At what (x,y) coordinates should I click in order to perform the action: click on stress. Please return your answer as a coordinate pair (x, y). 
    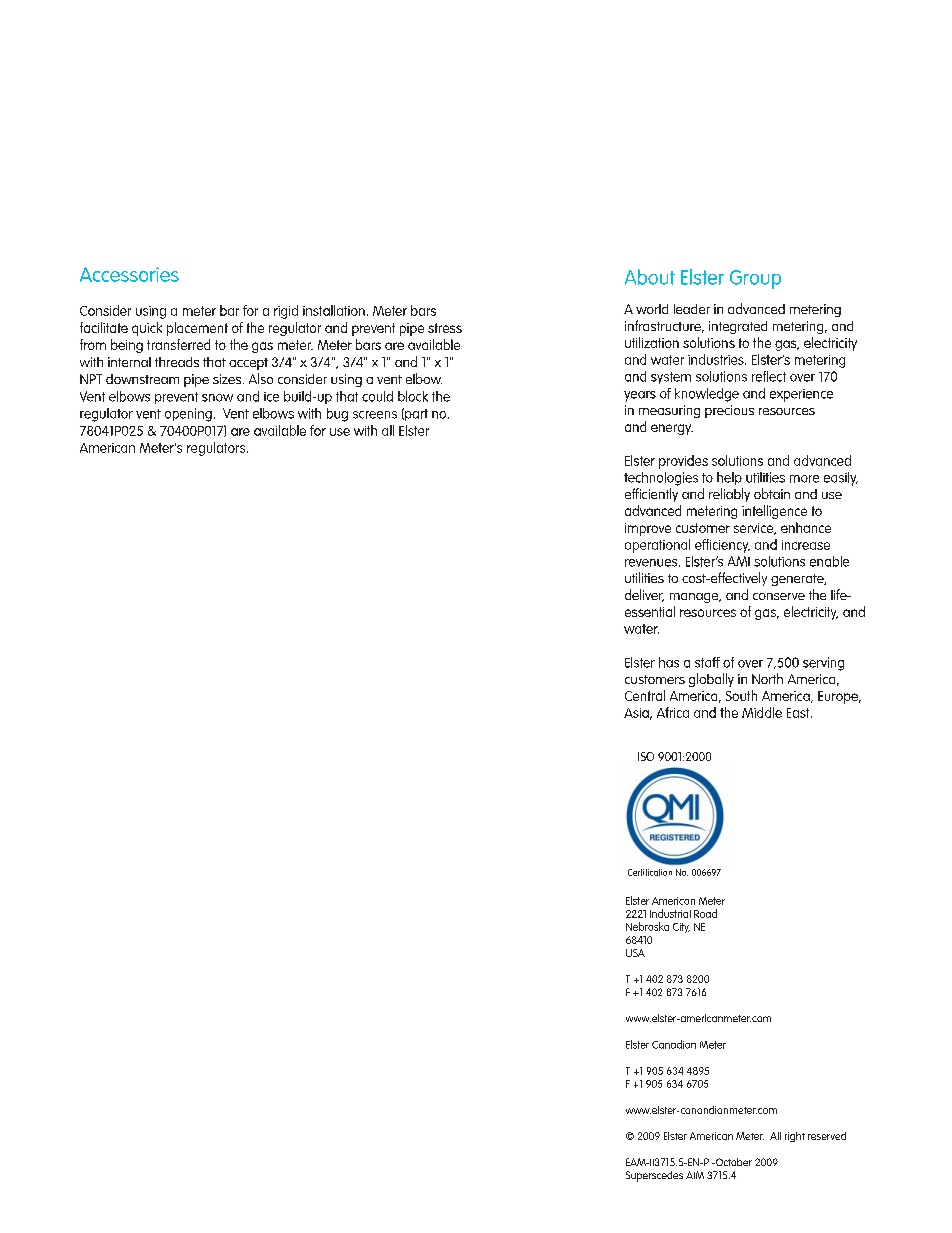
    Looking at the image, I should click on (445, 328).
